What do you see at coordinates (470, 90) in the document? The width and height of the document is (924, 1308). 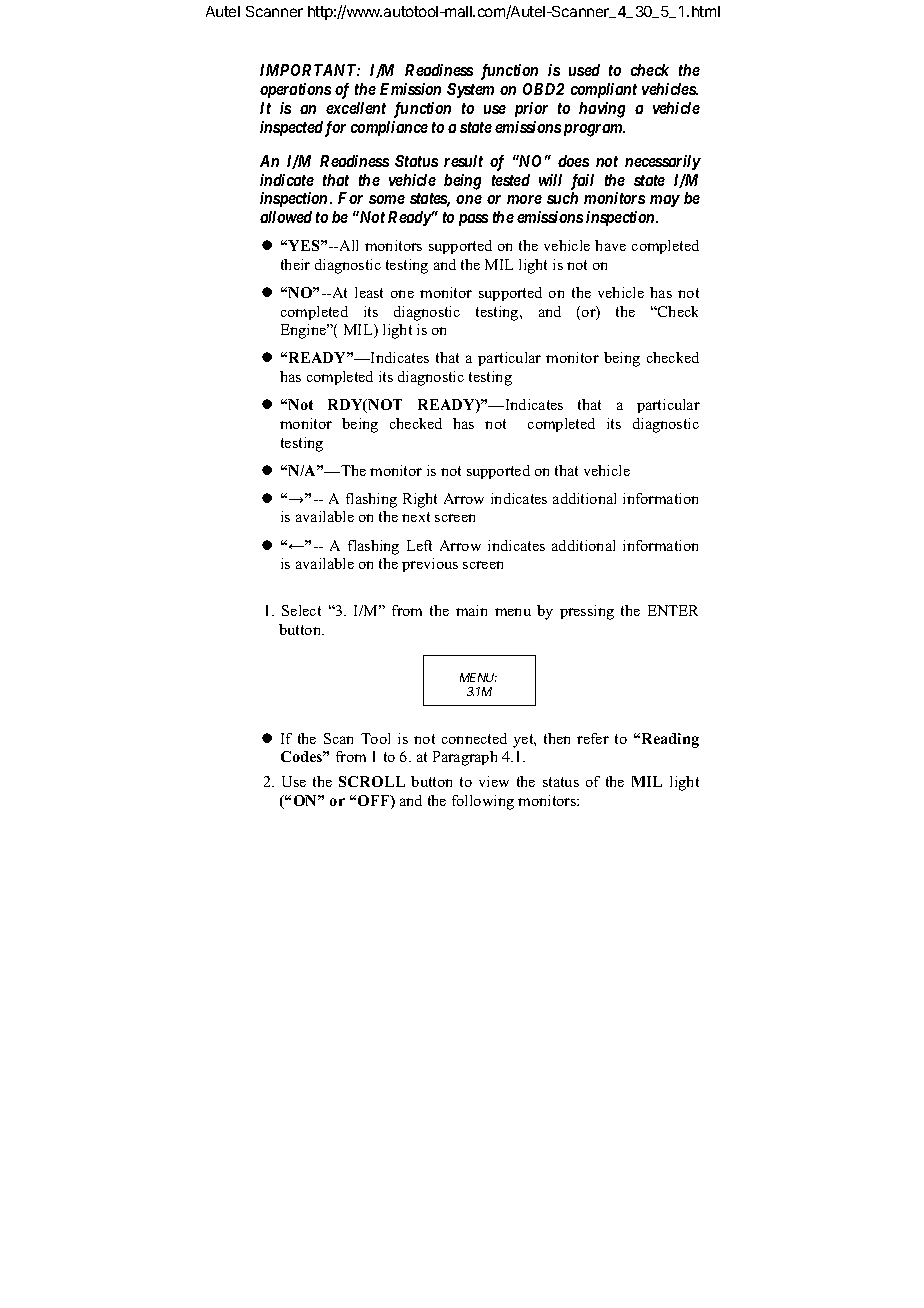 I see `System` at bounding box center [470, 90].
